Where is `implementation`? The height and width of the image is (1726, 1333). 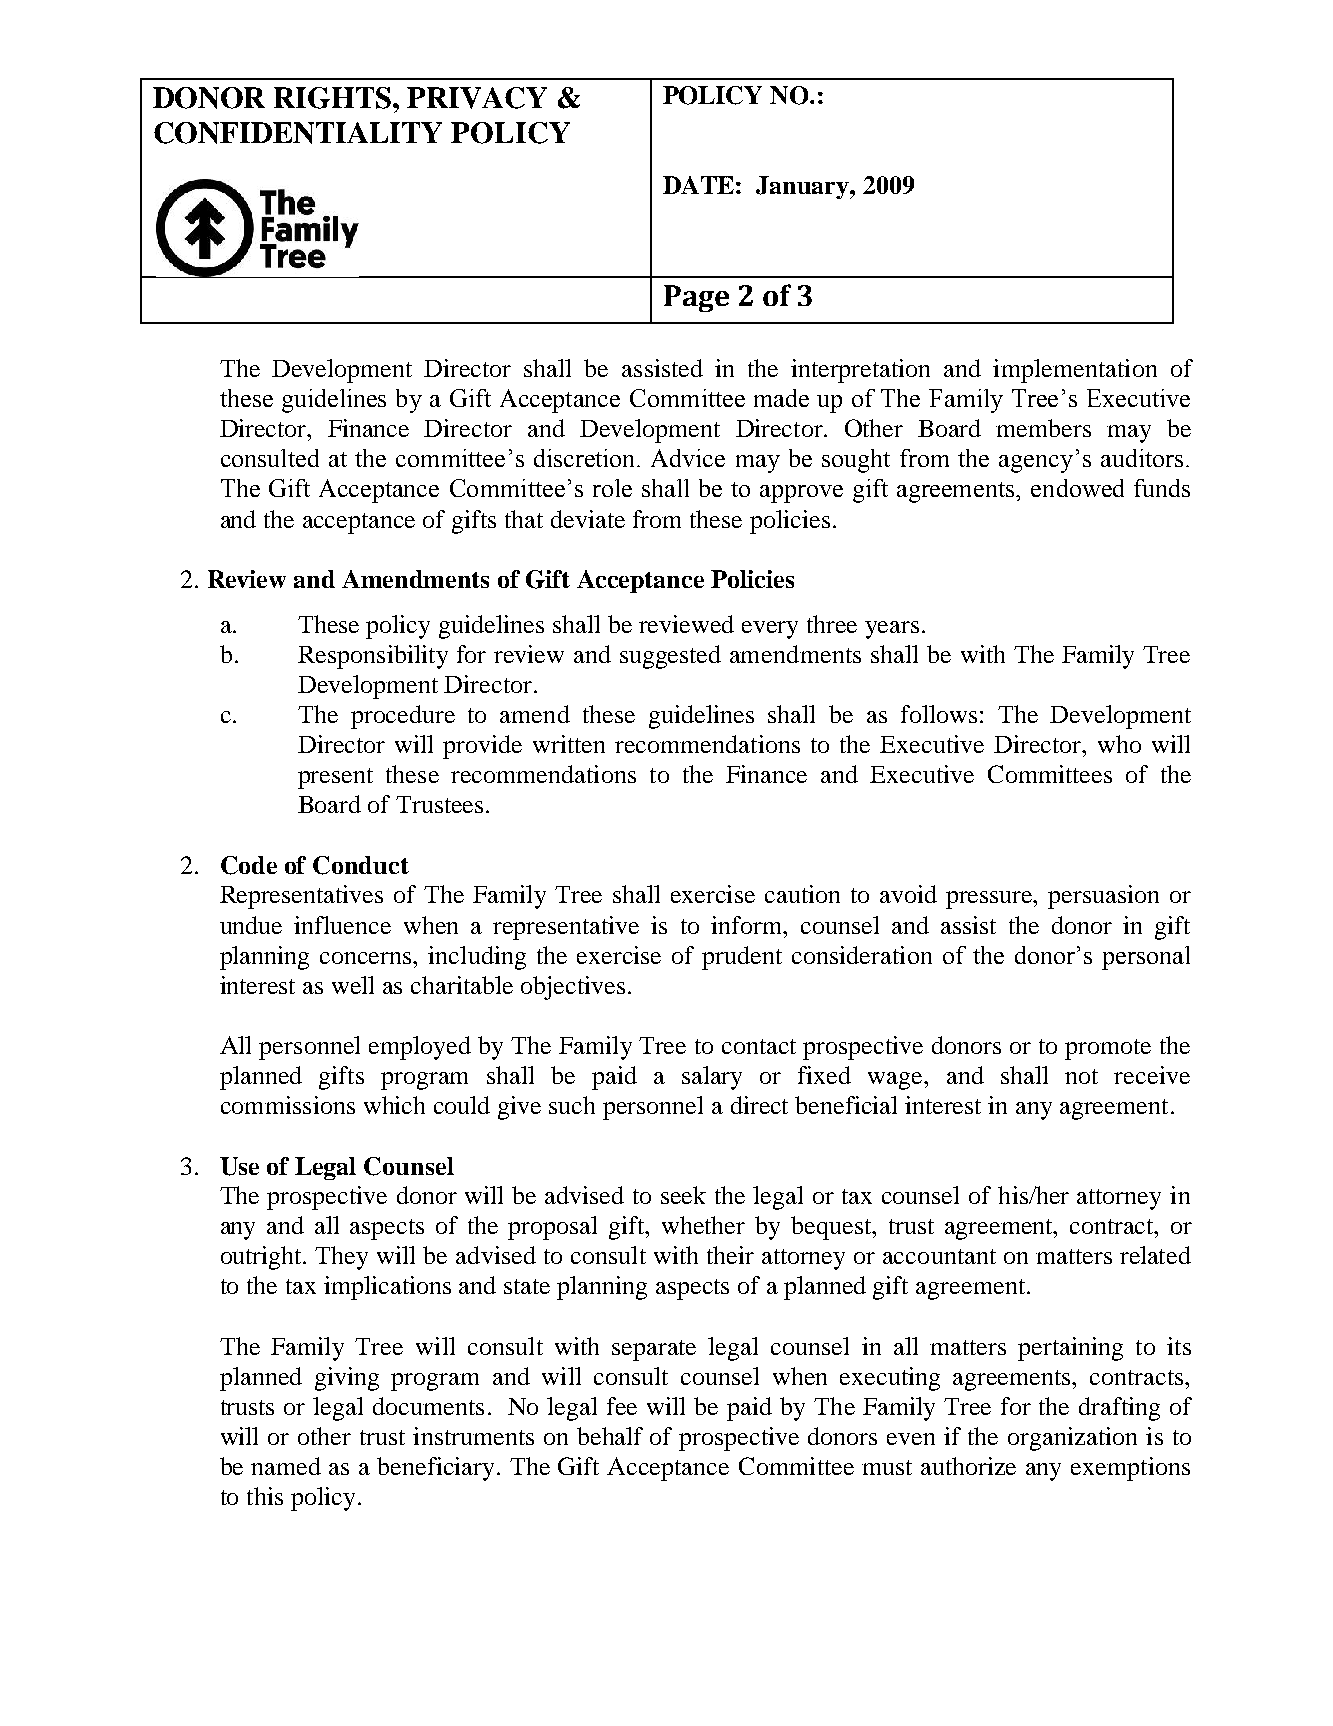 implementation is located at coordinates (1075, 371).
